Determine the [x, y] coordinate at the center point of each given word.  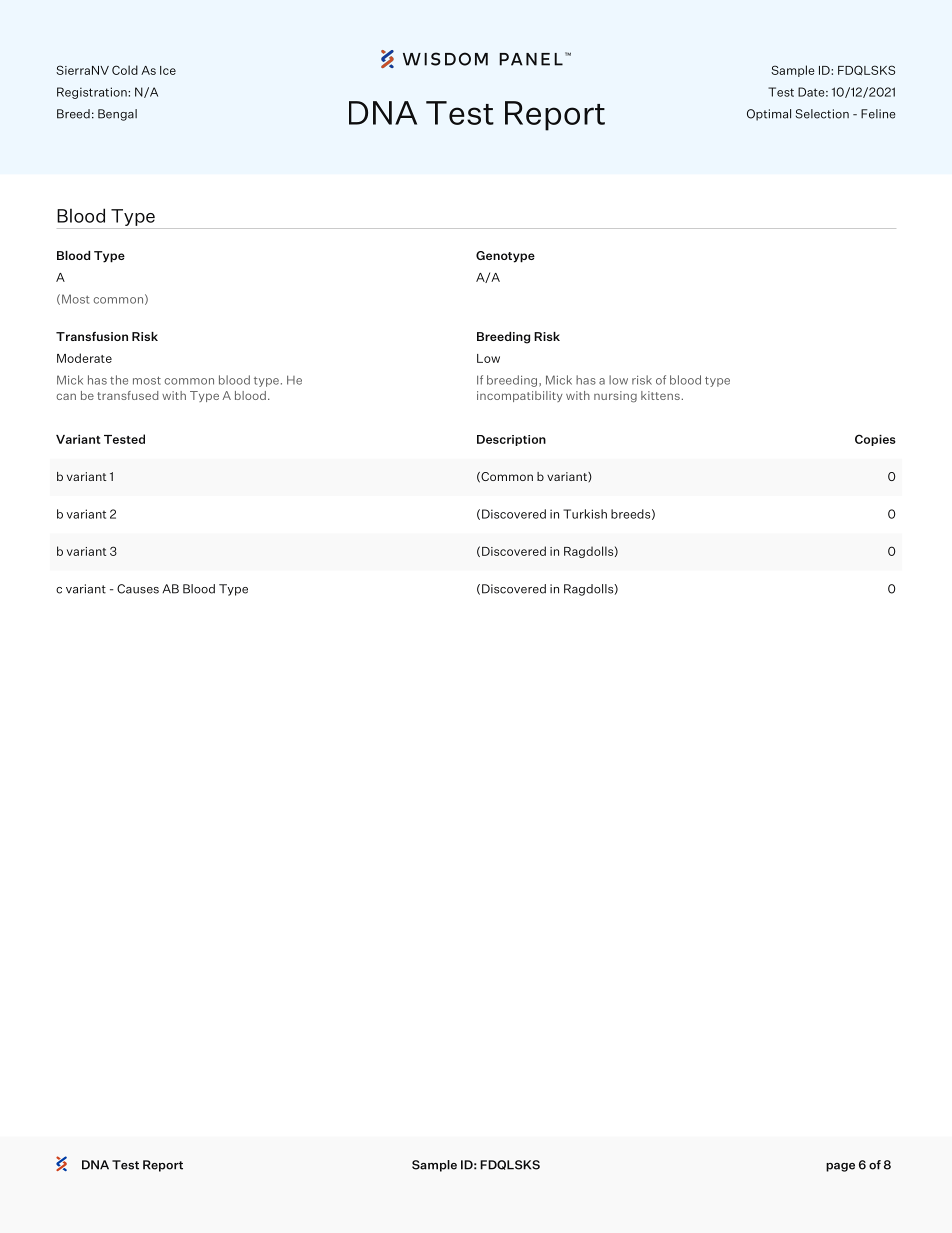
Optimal [769, 115]
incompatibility [520, 396]
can [66, 396]
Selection [822, 114]
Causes [138, 589]
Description [511, 440]
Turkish [585, 514]
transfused [127, 395]
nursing [615, 397]
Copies [875, 440]
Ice [168, 70]
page [840, 1167]
